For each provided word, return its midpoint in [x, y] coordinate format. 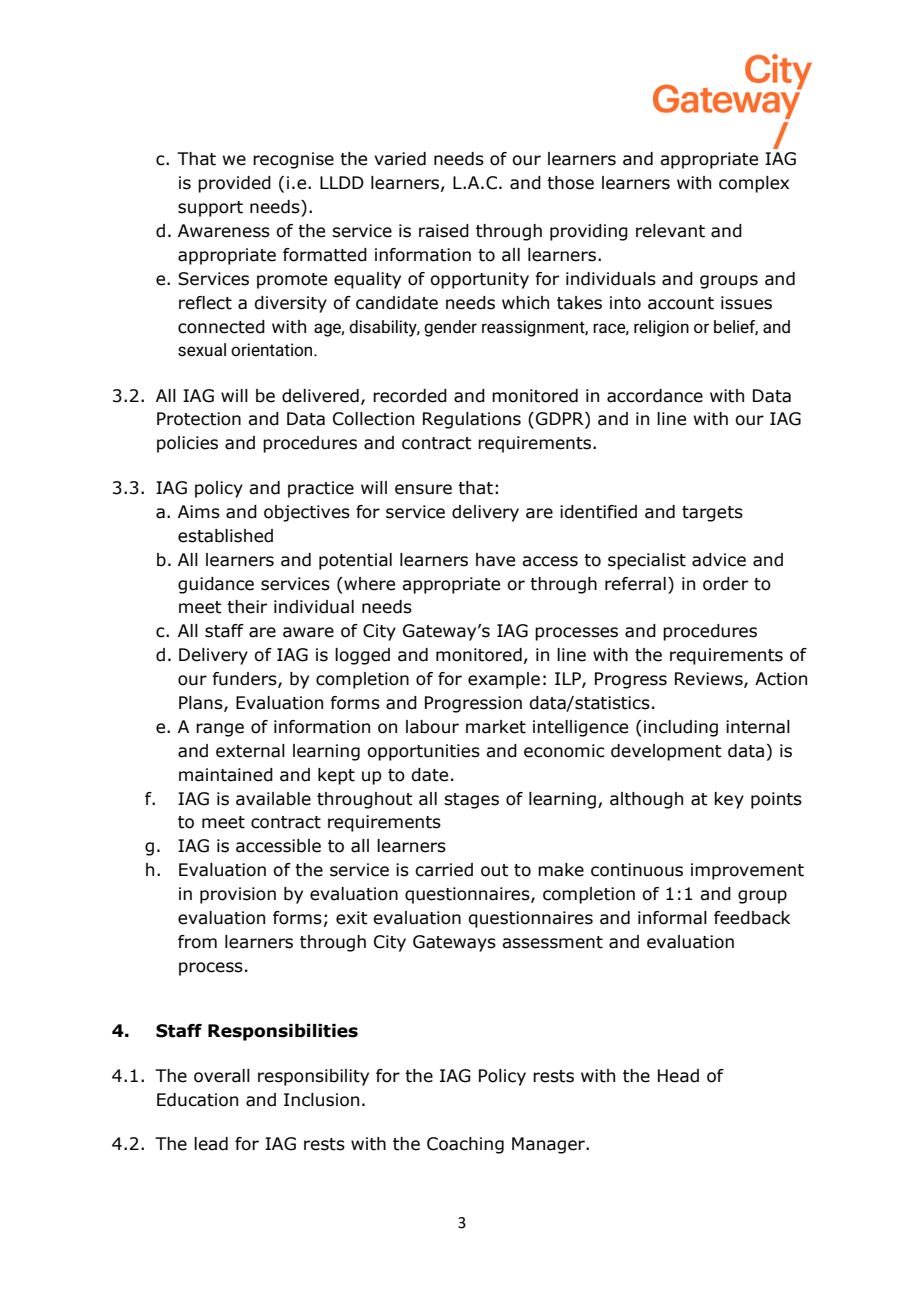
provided [234, 184]
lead [211, 1144]
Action [781, 679]
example [504, 680]
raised [444, 231]
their [247, 607]
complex [754, 184]
